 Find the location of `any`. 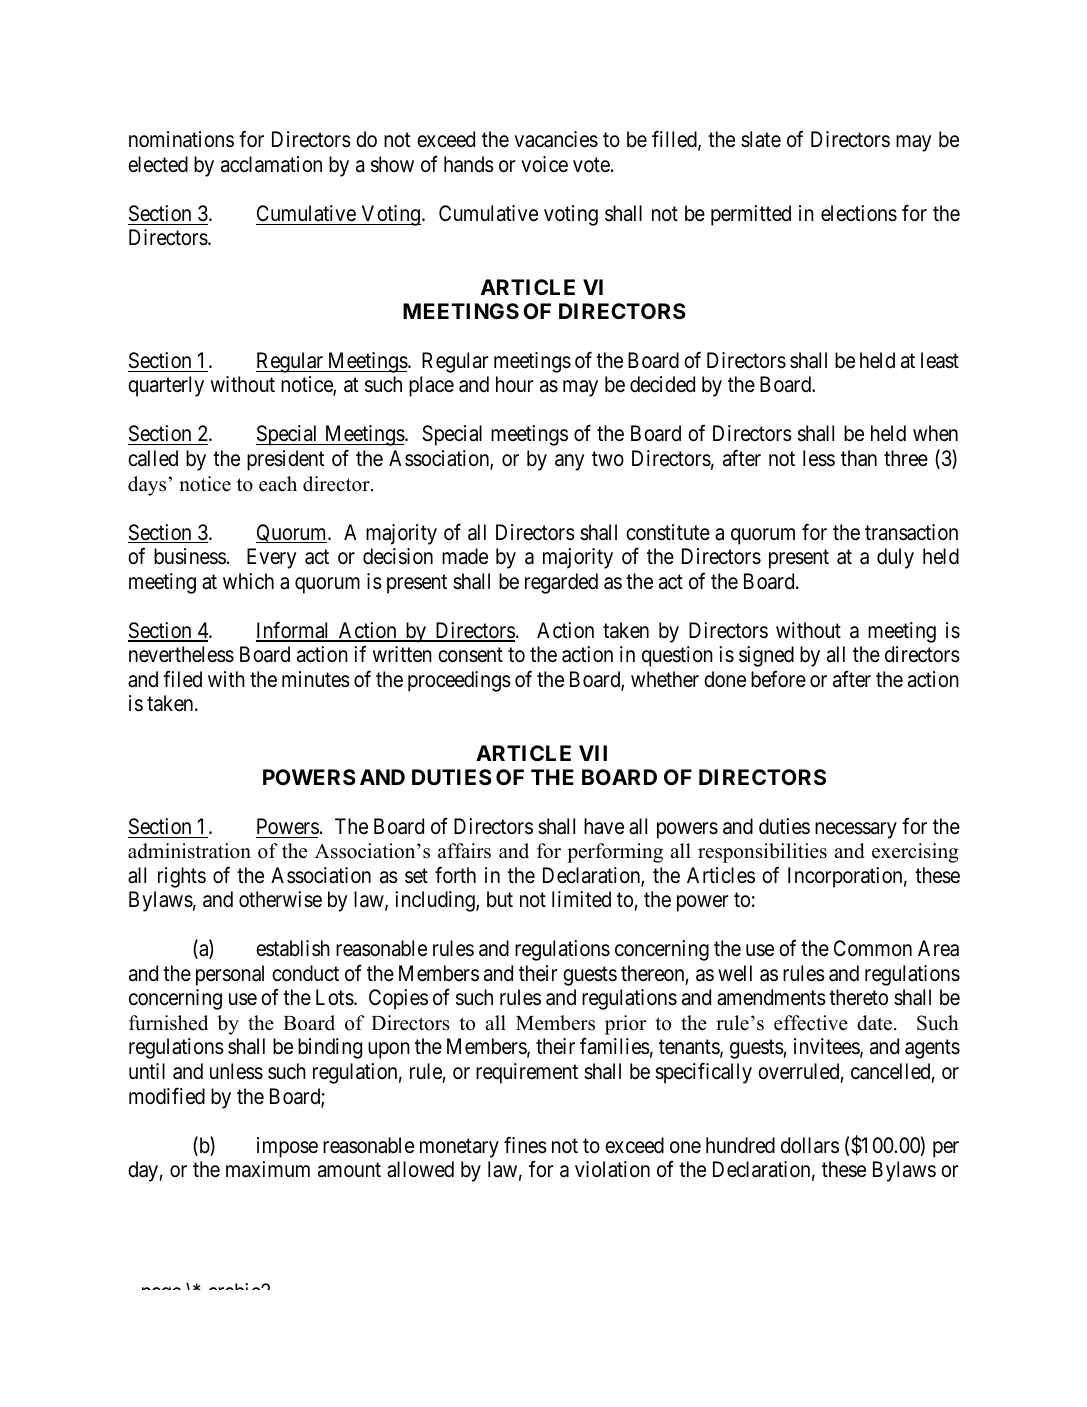

any is located at coordinates (569, 462).
